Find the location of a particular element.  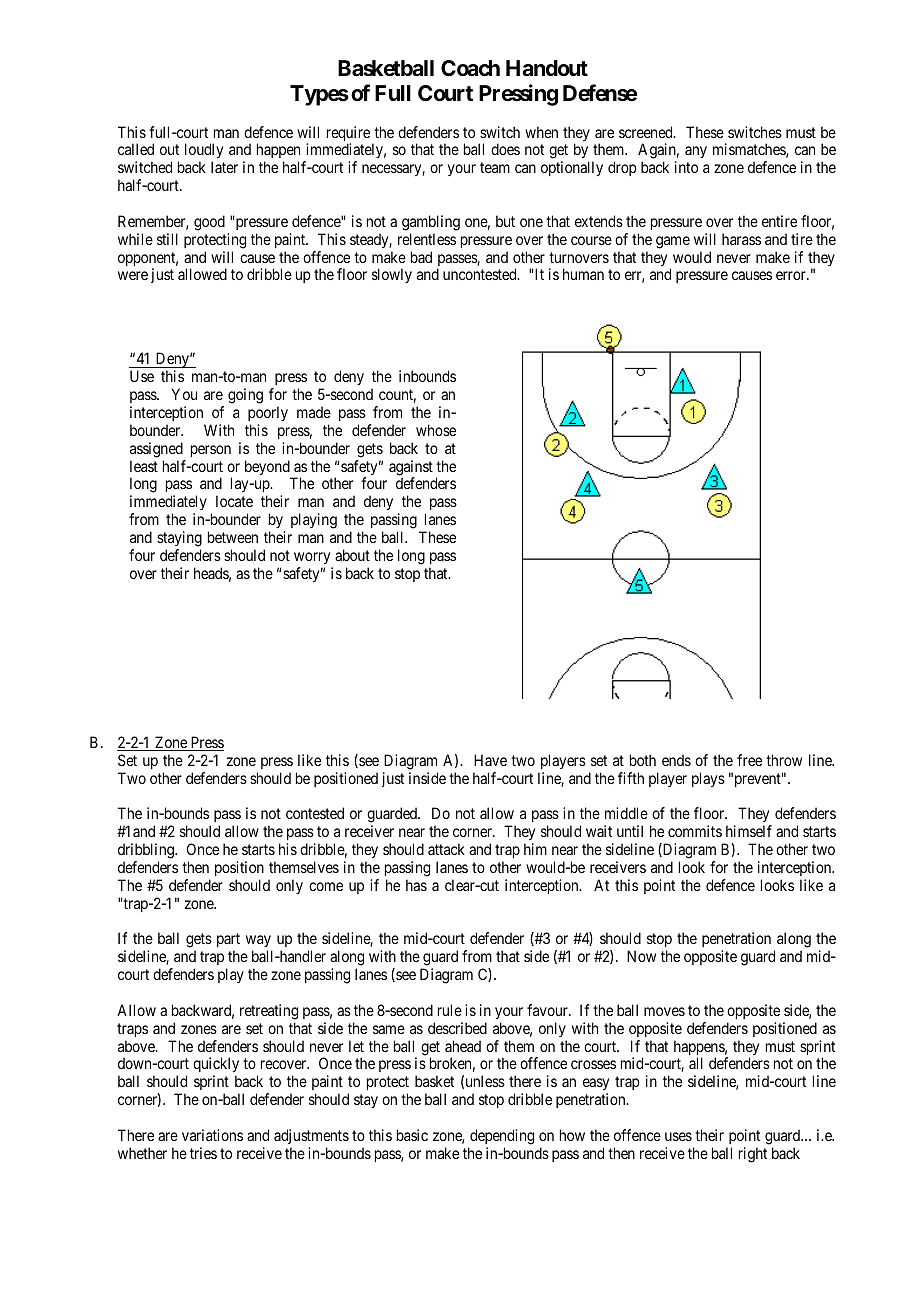

Have is located at coordinates (490, 760).
